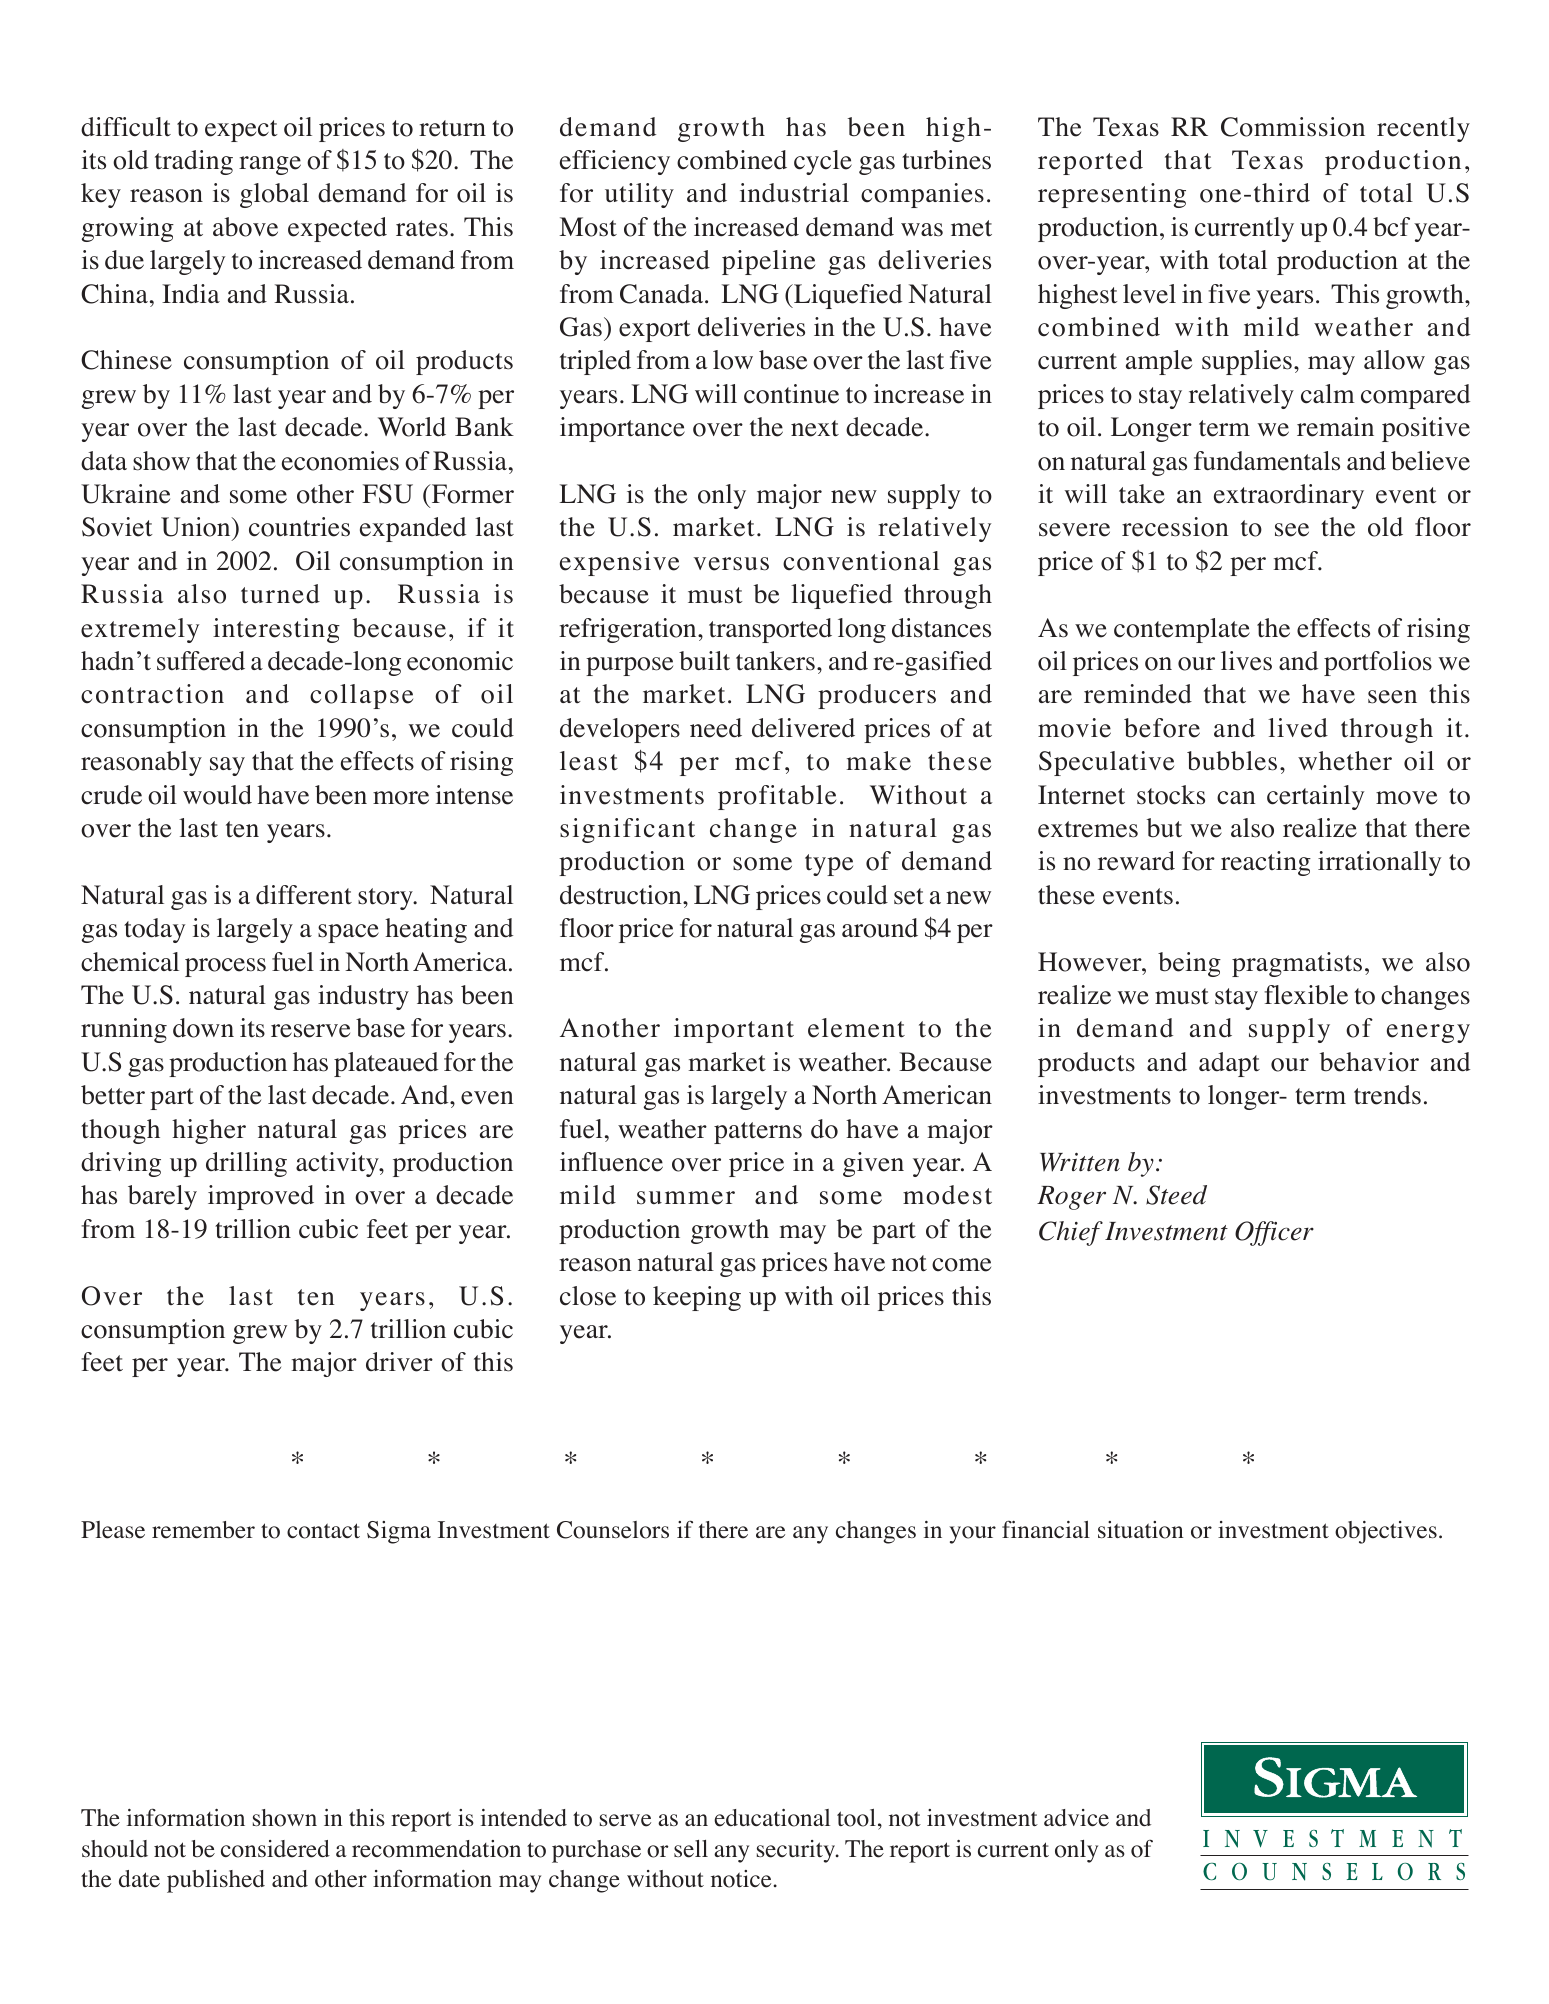  I want to click on Officer, so click(1274, 1233).
